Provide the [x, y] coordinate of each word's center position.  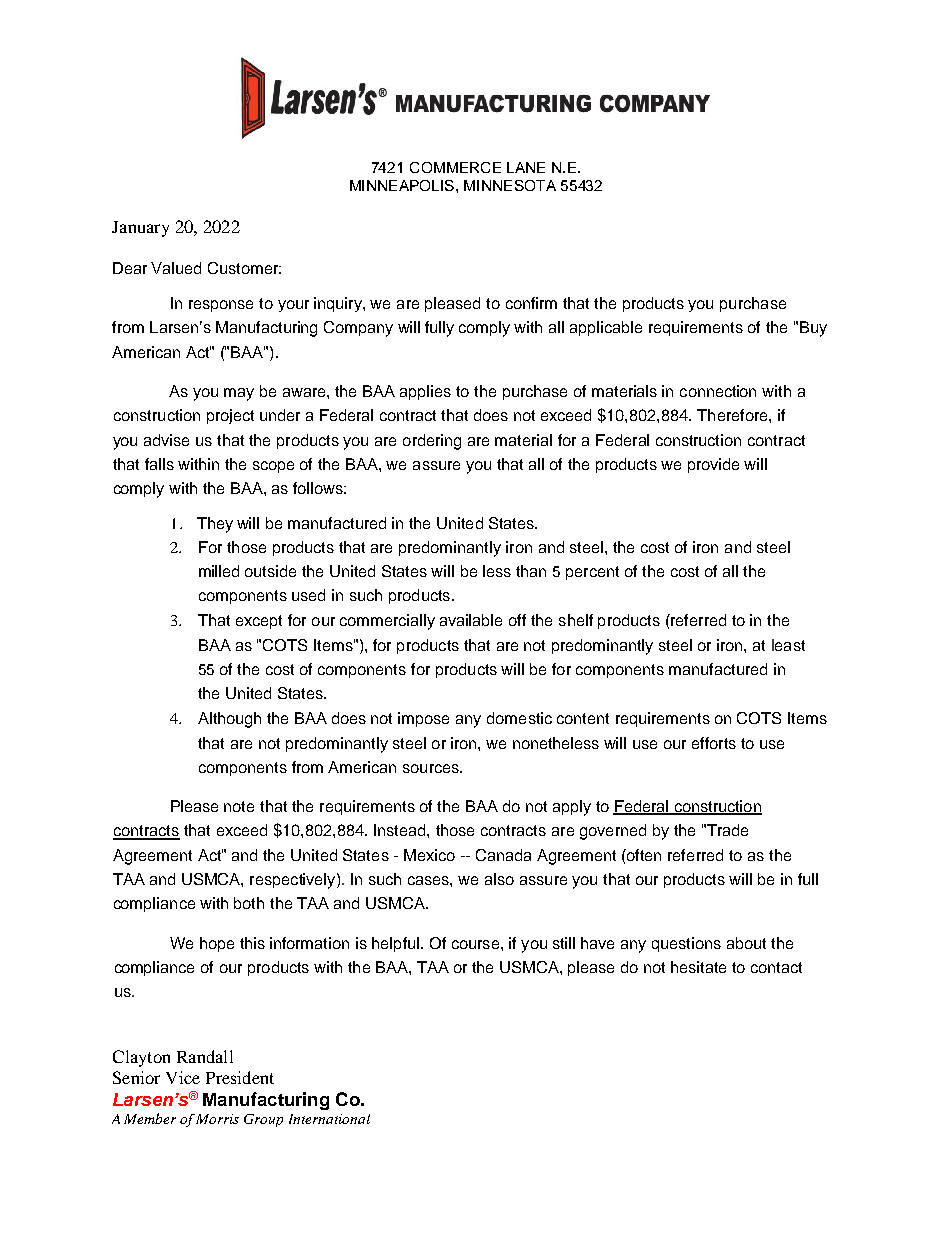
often [643, 855]
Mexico [429, 855]
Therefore [733, 415]
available [471, 620]
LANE [526, 167]
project [230, 416]
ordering [432, 442]
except [259, 622]
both [249, 903]
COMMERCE [455, 167]
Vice [183, 1077]
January [140, 229]
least [788, 645]
